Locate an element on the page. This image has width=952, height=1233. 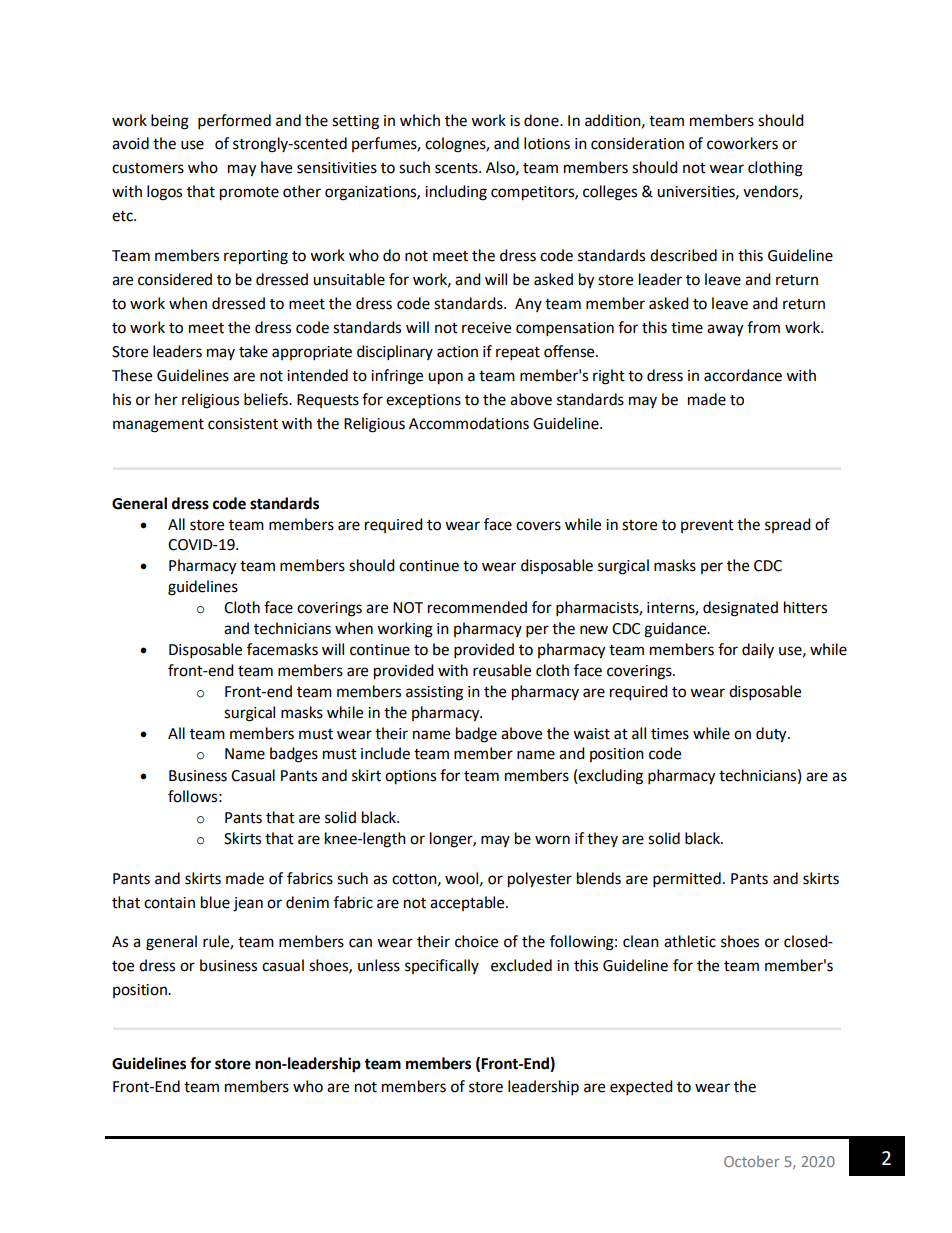
October is located at coordinates (752, 1161).
